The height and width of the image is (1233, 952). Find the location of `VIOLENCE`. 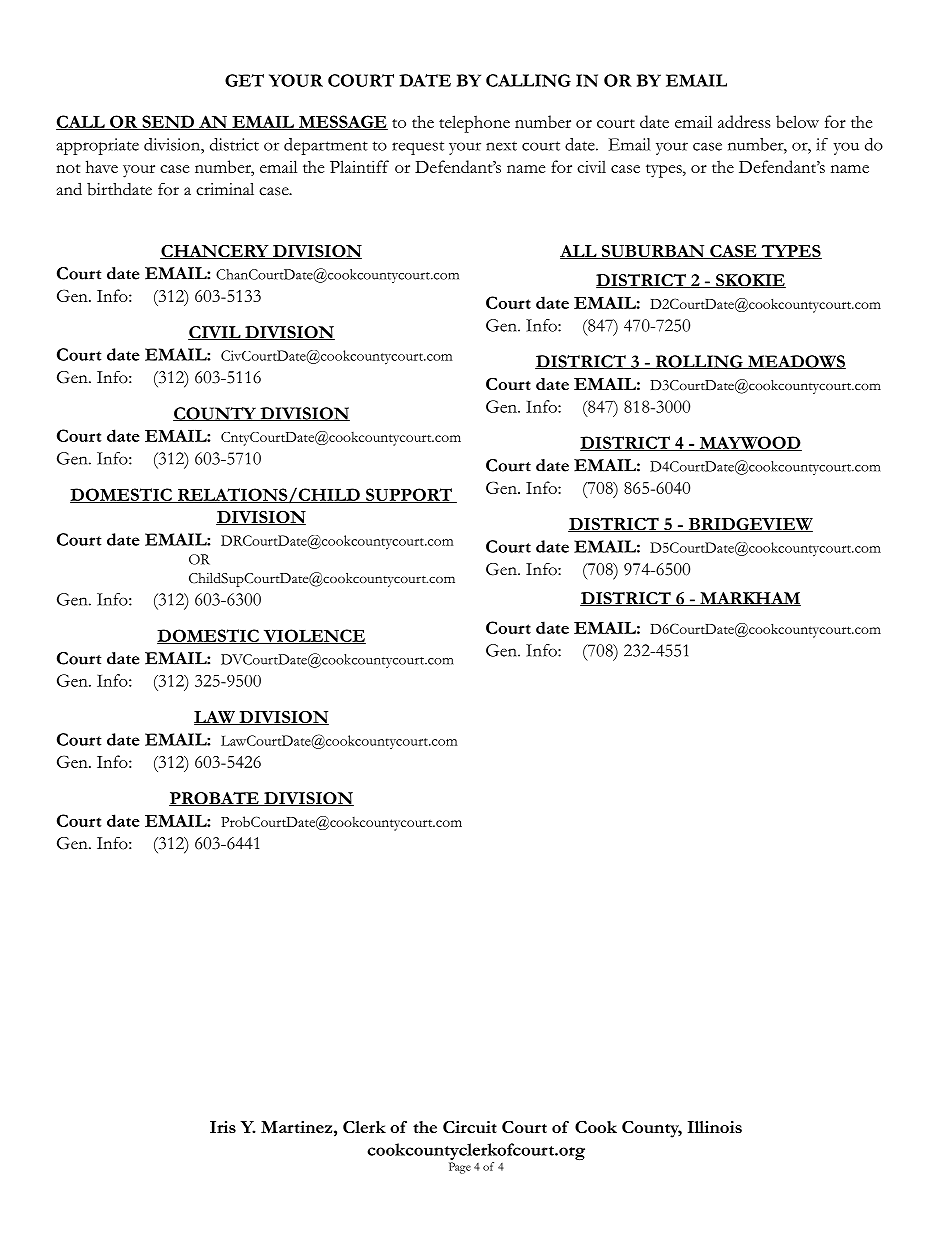

VIOLENCE is located at coordinates (313, 636).
